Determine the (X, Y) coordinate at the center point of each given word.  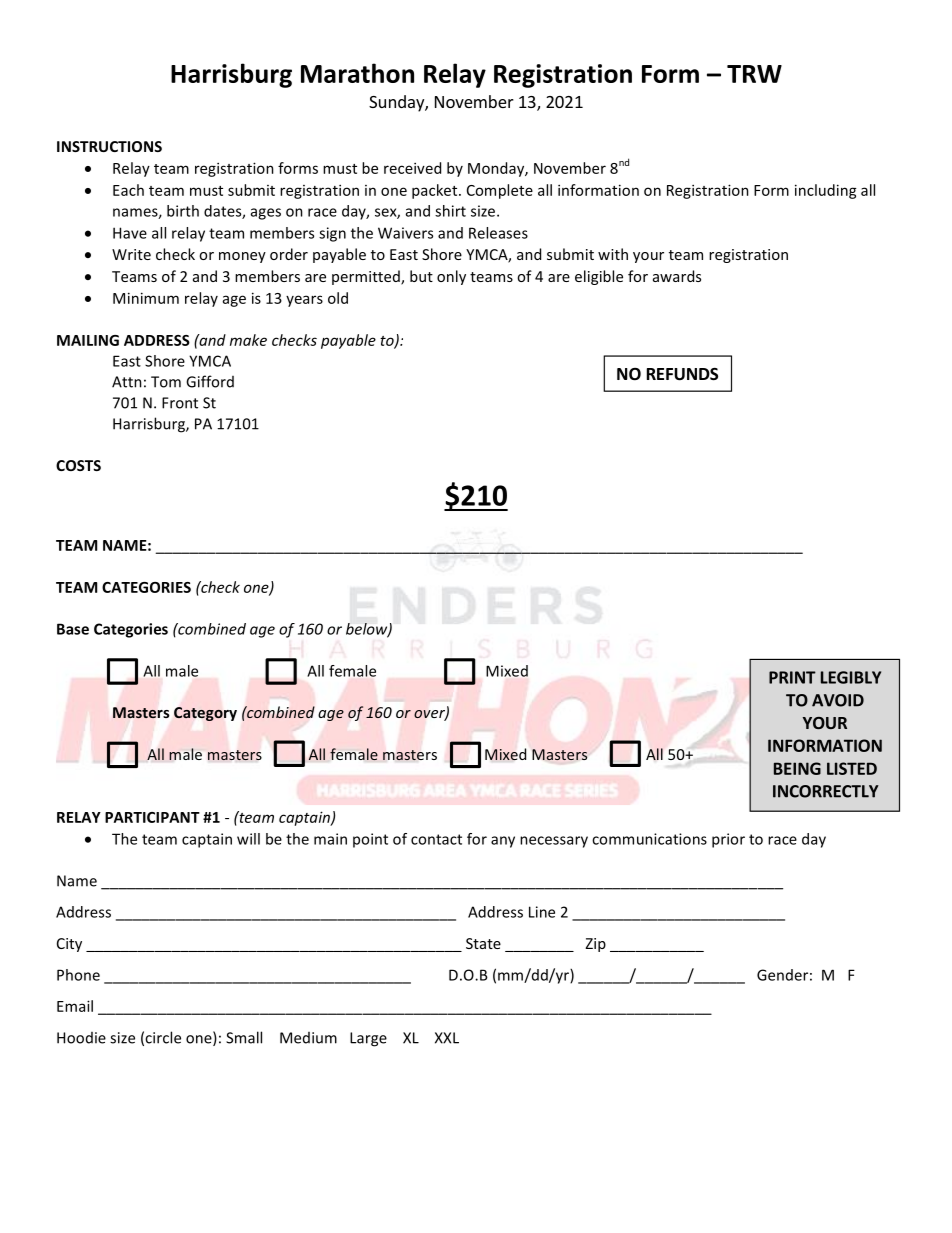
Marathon (357, 73)
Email (75, 1006)
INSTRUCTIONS (109, 146)
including (826, 191)
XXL (447, 1038)
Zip (595, 945)
